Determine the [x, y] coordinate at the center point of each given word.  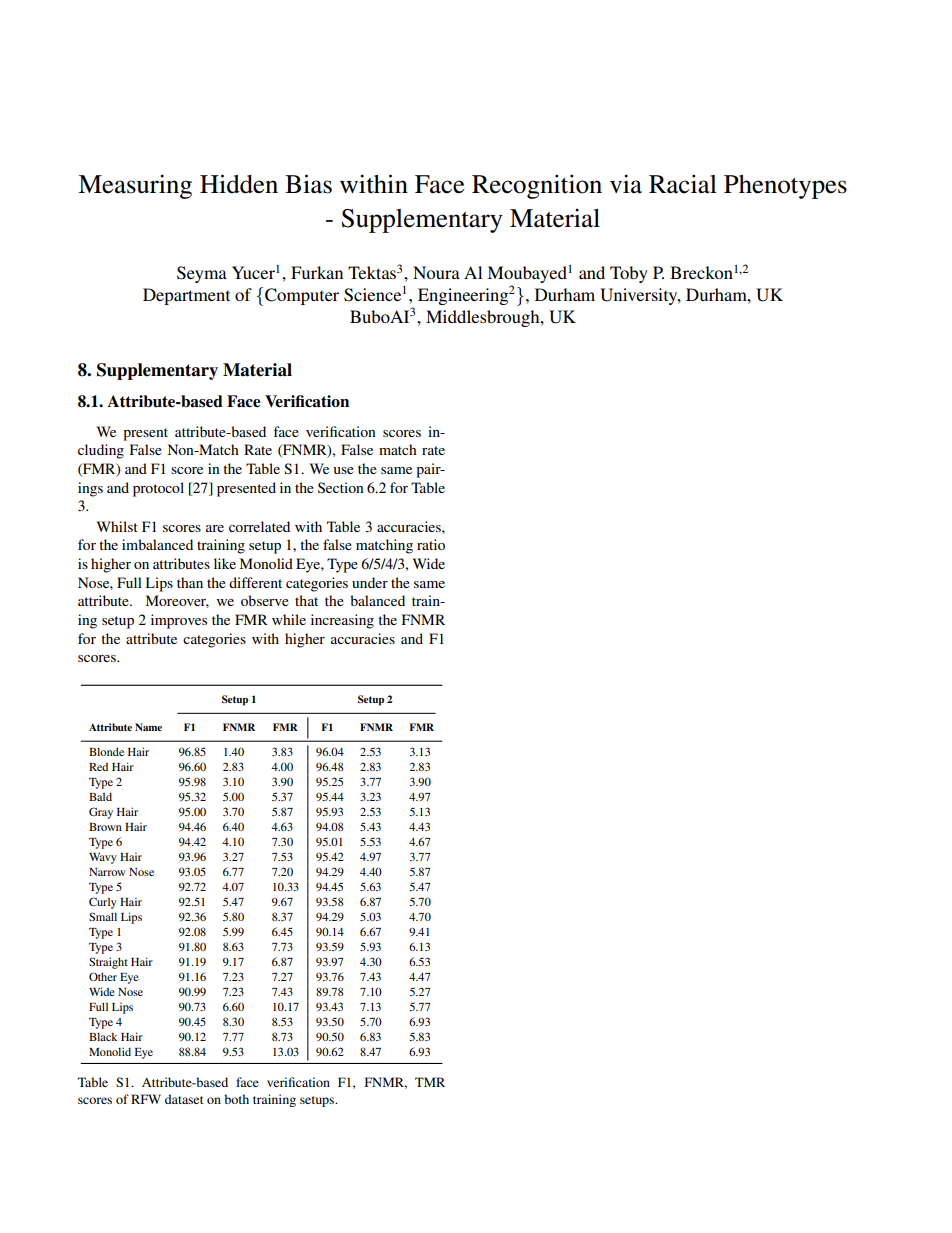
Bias [308, 184]
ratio [431, 544]
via [626, 184]
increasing [342, 621]
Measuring [135, 186]
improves [179, 621]
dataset [184, 1099]
